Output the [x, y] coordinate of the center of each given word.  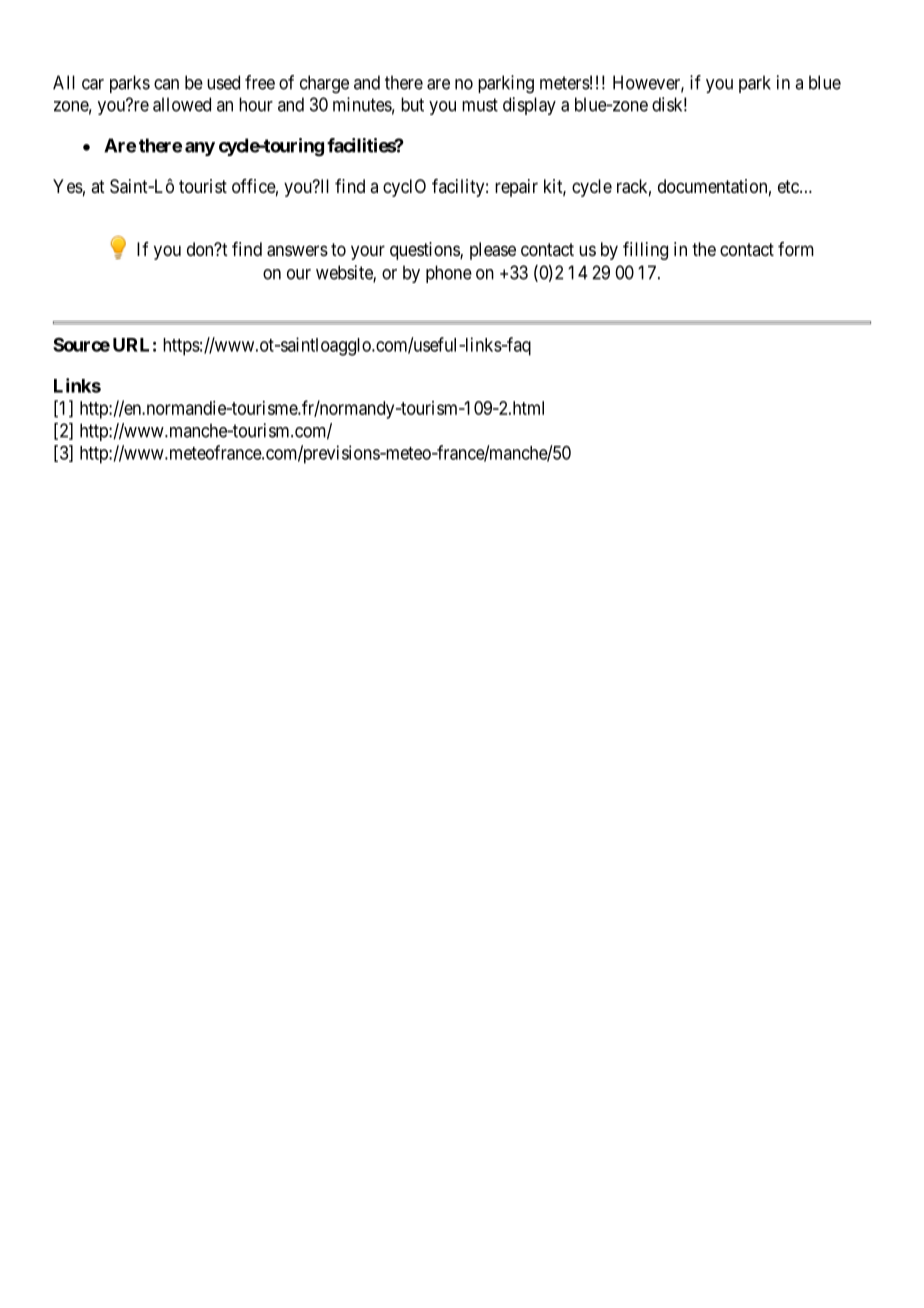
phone [449, 274]
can [166, 84]
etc [789, 186]
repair [516, 188]
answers [297, 251]
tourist [203, 186]
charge [324, 84]
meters [565, 83]
